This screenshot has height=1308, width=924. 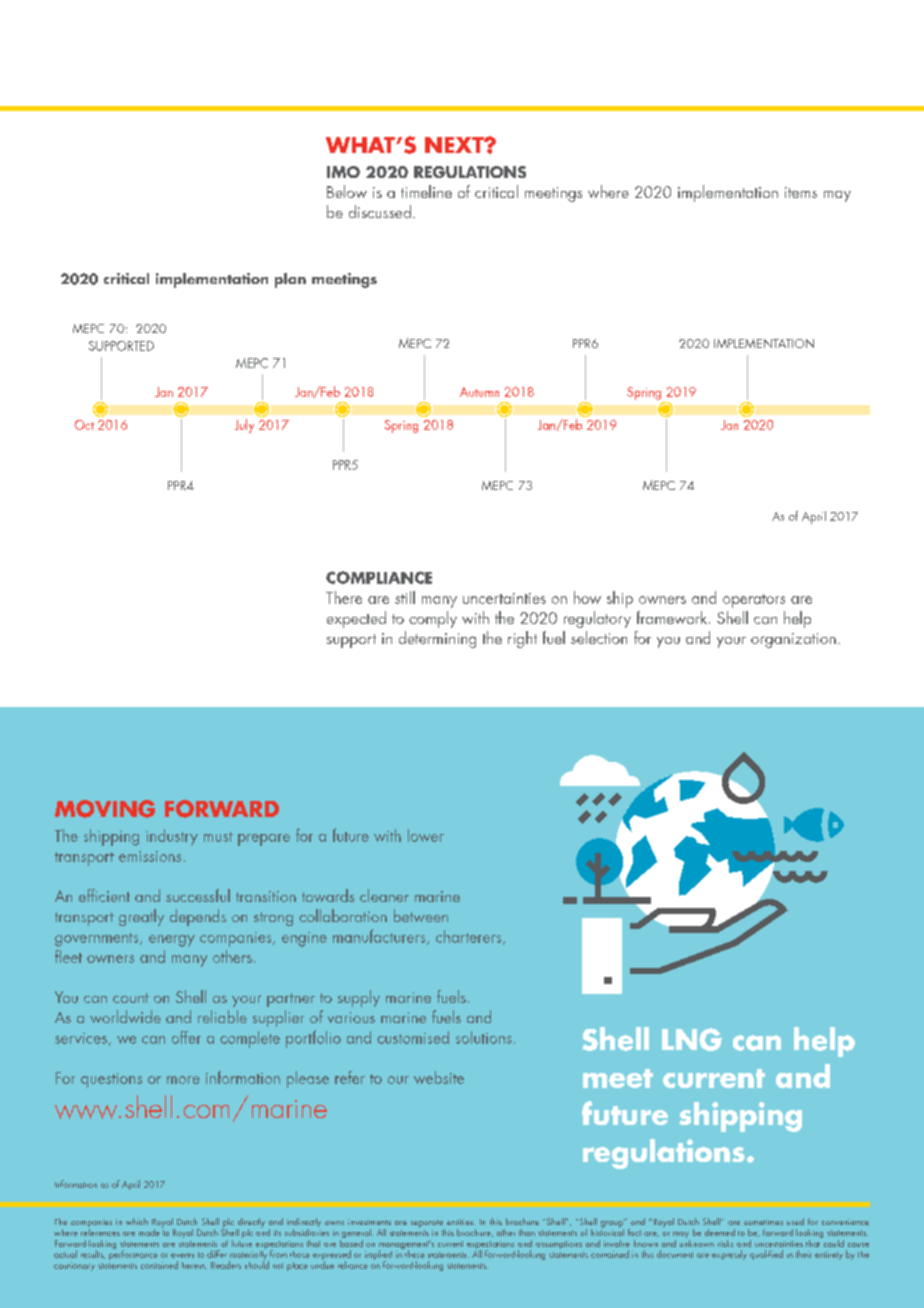 I want to click on made, so click(x=149, y=1232).
